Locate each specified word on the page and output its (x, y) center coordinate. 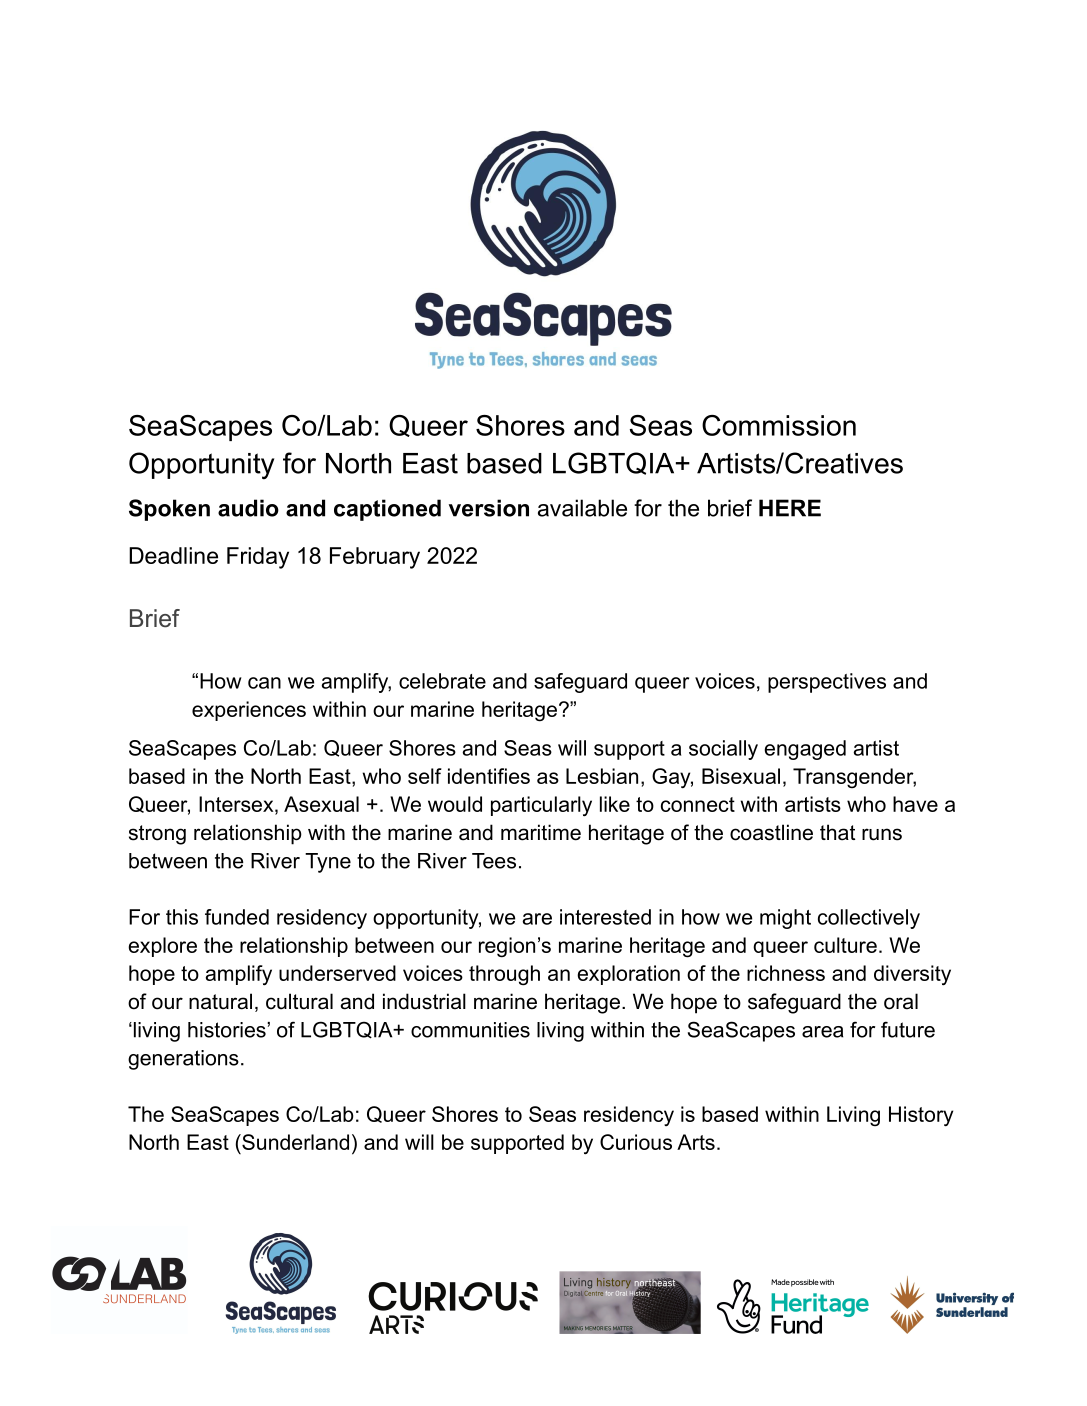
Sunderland (294, 1142)
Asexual (321, 804)
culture (845, 945)
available (582, 508)
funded (237, 917)
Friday (258, 558)
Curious (636, 1142)
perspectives (827, 683)
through (504, 975)
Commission (779, 425)
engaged (805, 750)
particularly (541, 806)
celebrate (442, 681)
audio (248, 508)
